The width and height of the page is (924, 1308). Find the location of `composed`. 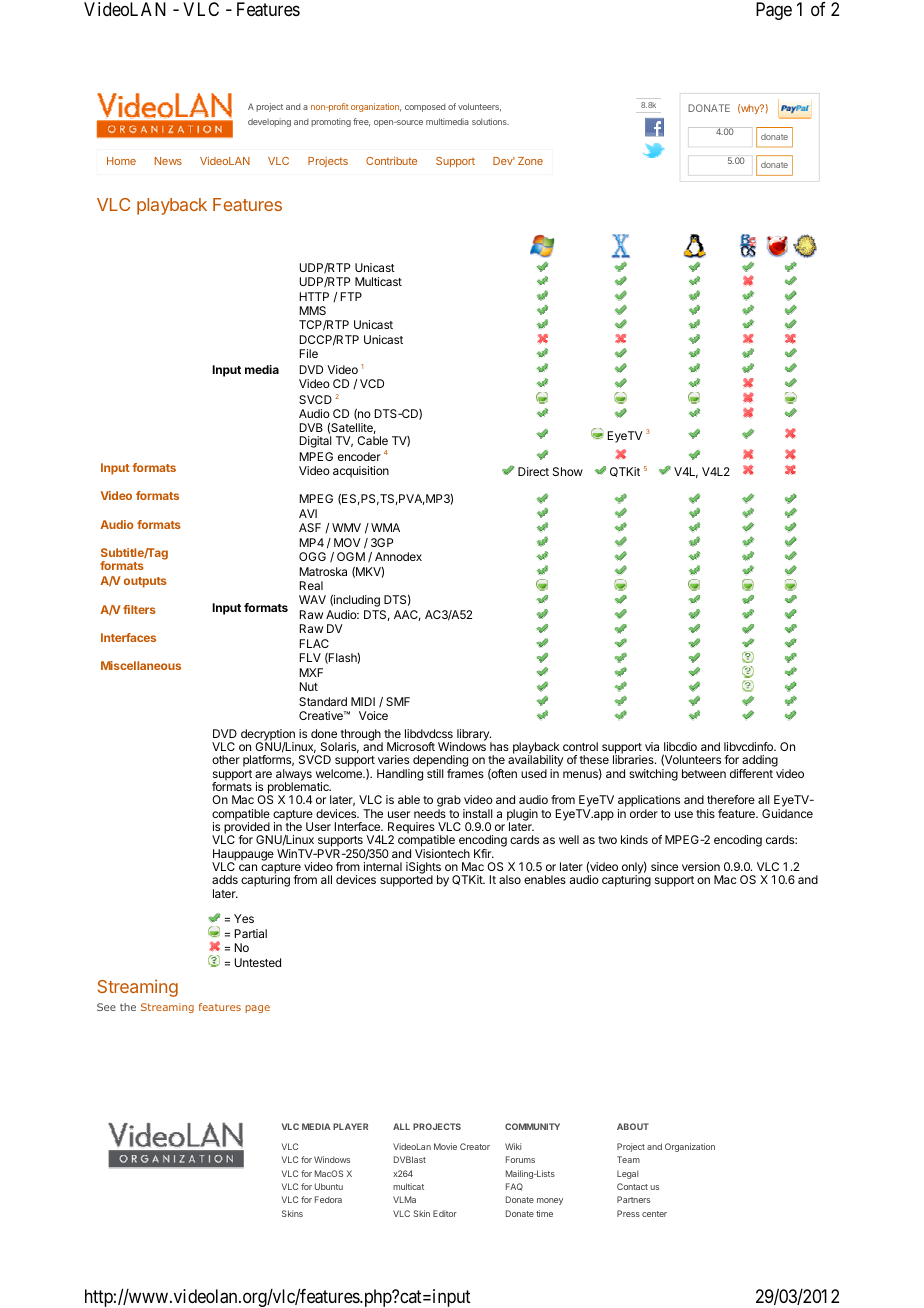

composed is located at coordinates (425, 108).
